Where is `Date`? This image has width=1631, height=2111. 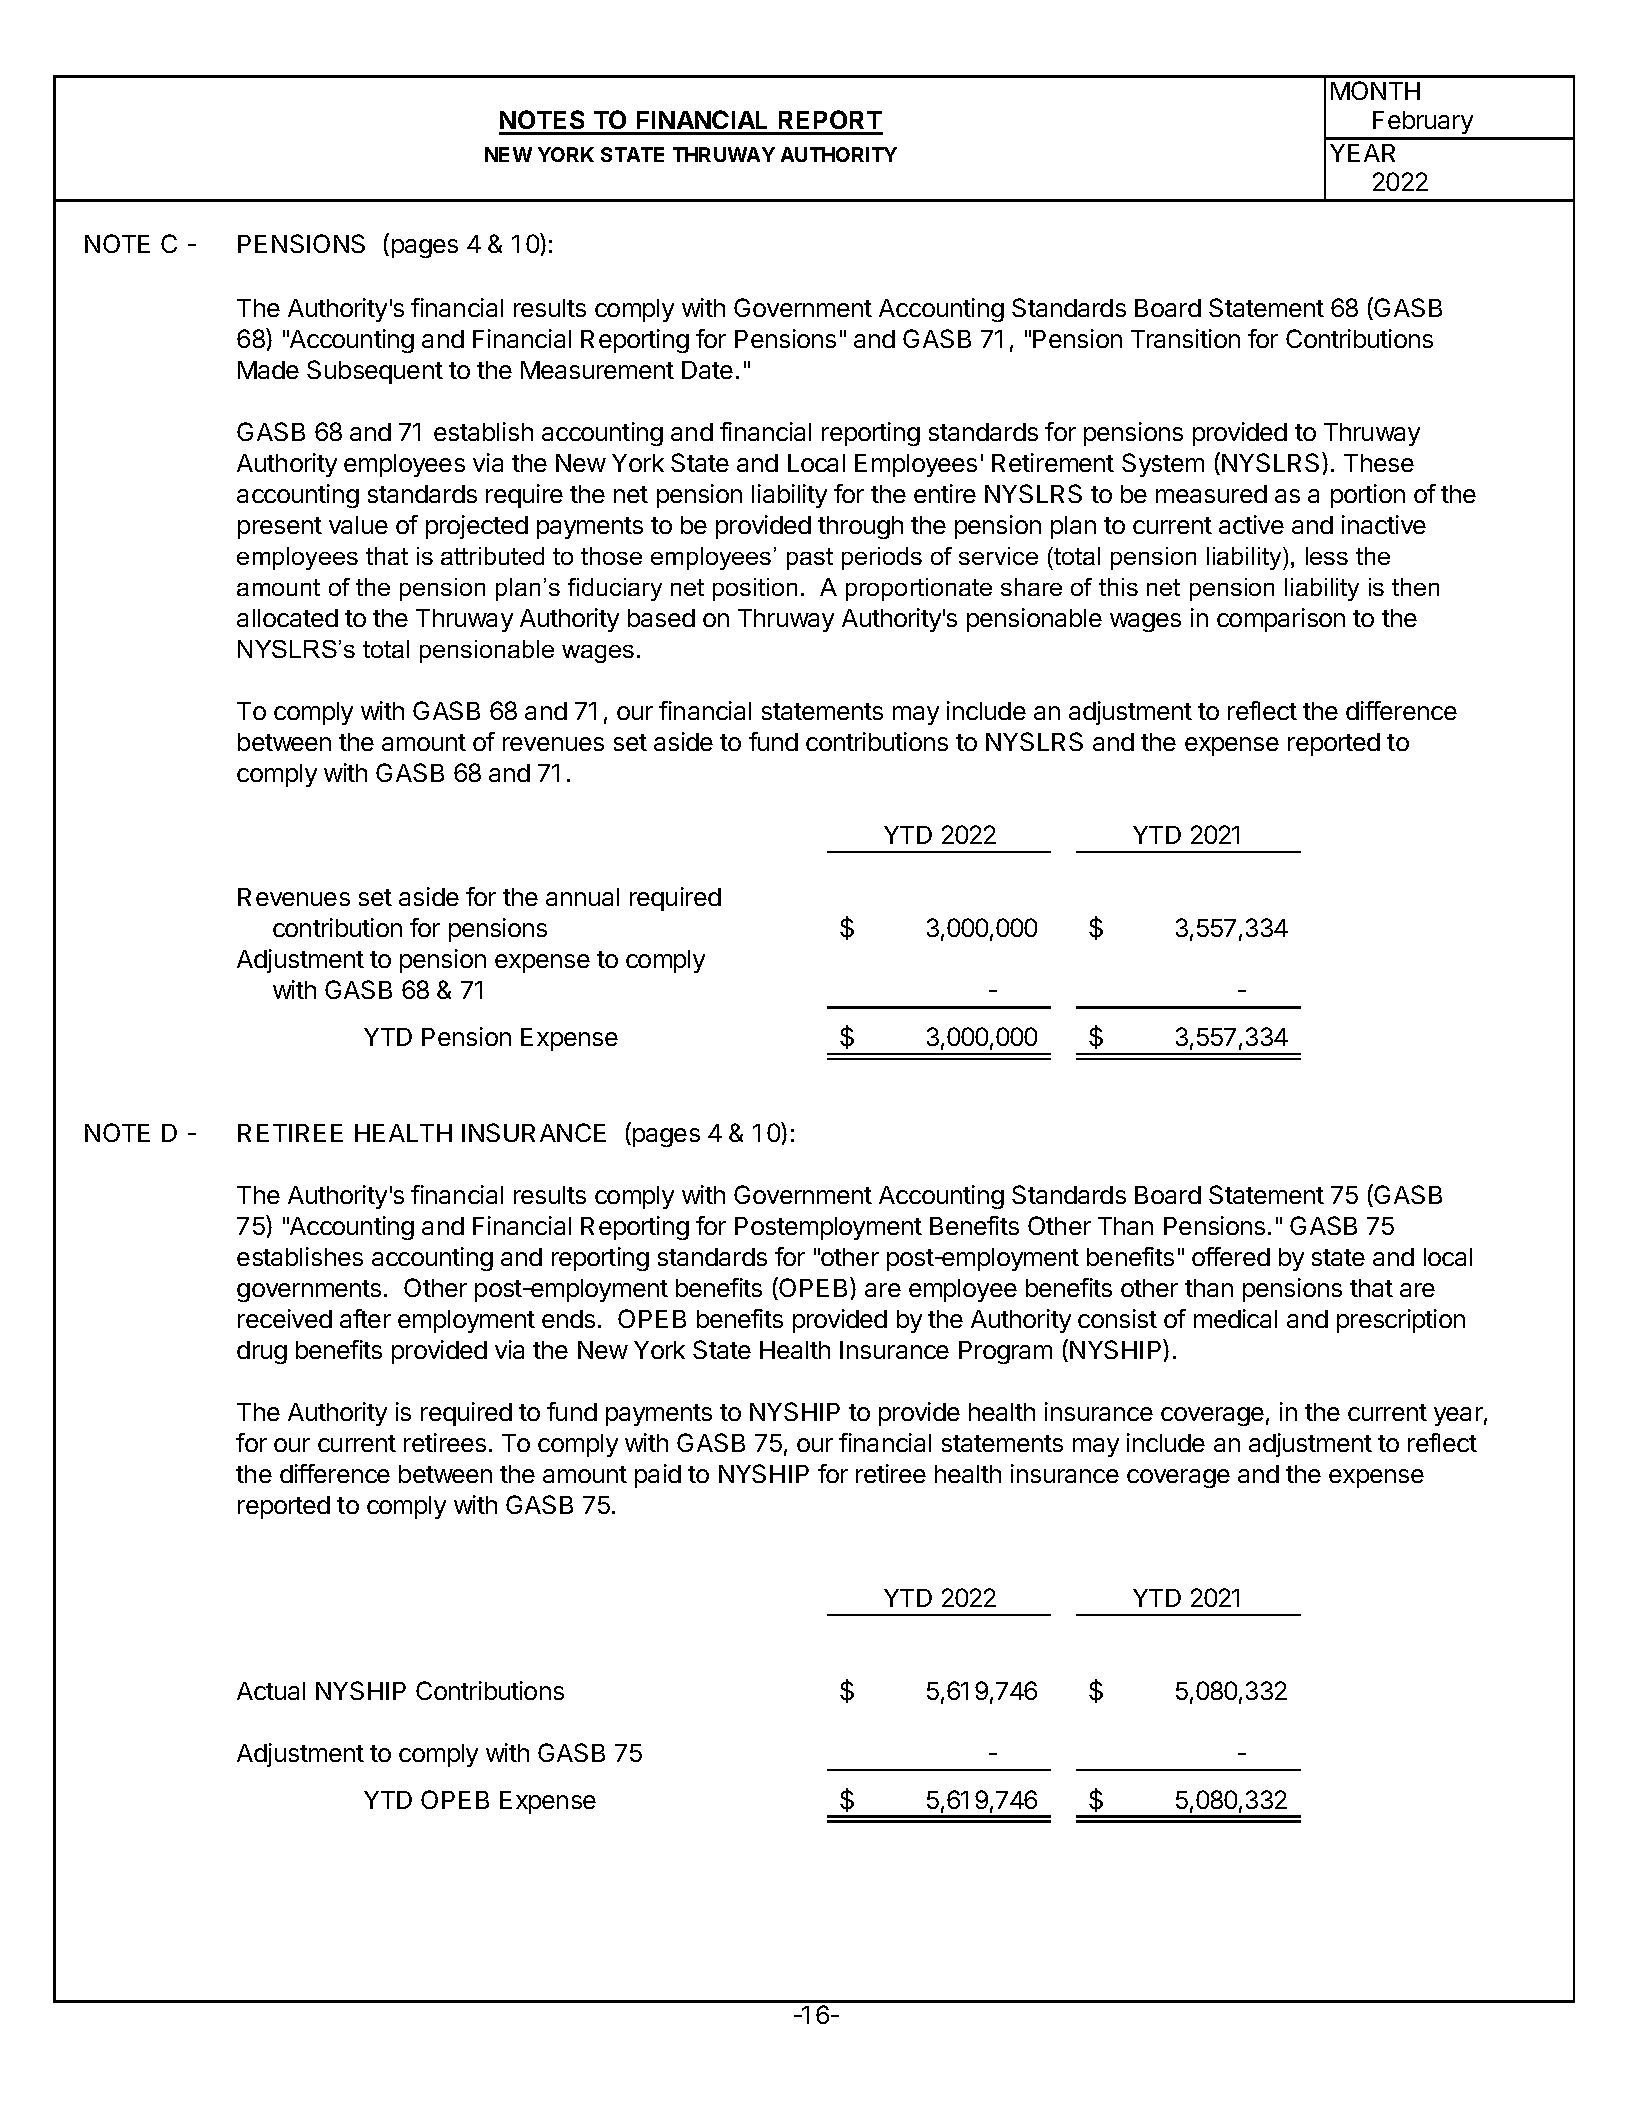
Date is located at coordinates (707, 370).
